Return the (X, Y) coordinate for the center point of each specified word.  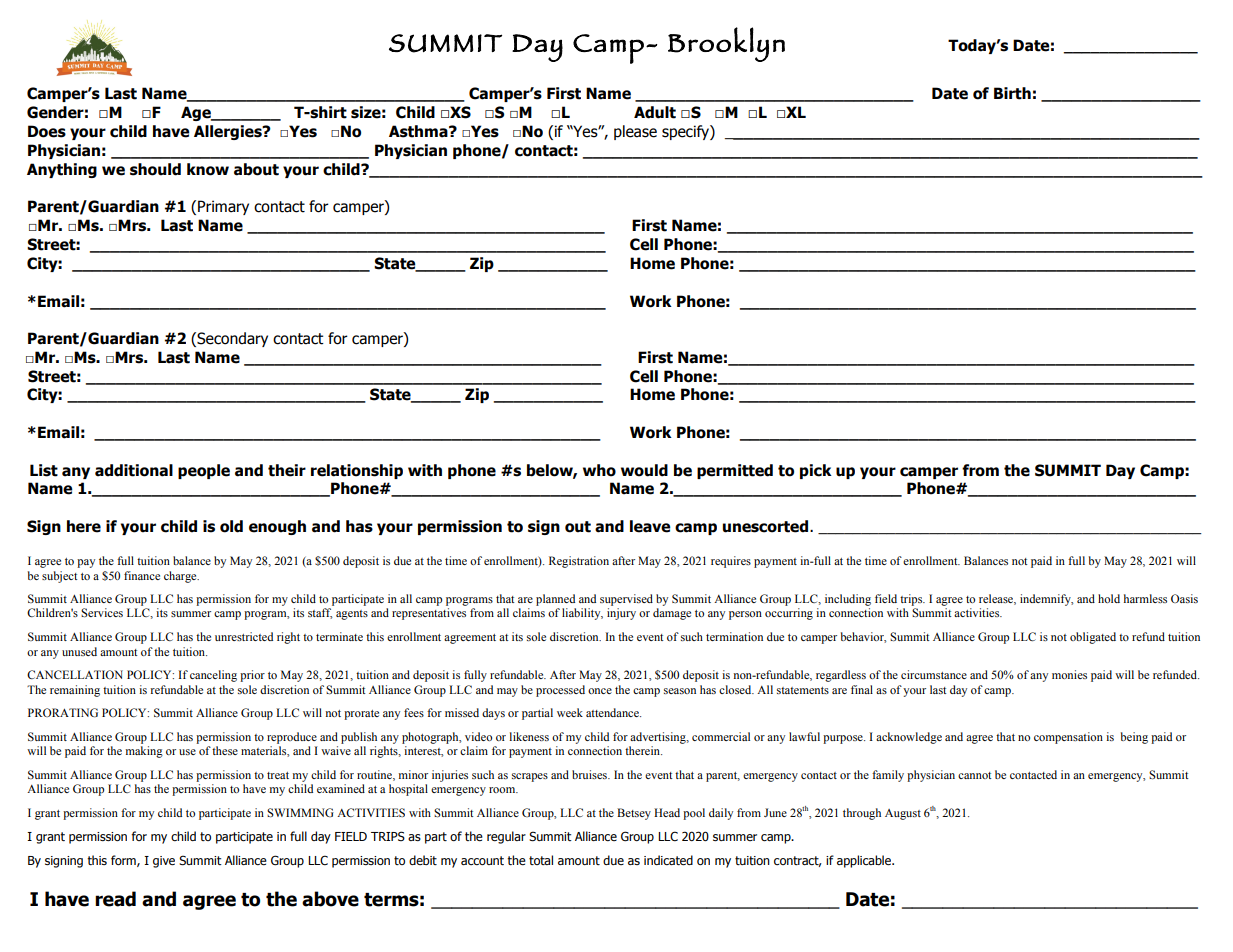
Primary (223, 207)
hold (1109, 598)
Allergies (229, 132)
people (204, 471)
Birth (1012, 93)
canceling (213, 676)
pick (816, 471)
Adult (655, 112)
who (599, 470)
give (164, 862)
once (600, 691)
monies (1069, 674)
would (644, 470)
